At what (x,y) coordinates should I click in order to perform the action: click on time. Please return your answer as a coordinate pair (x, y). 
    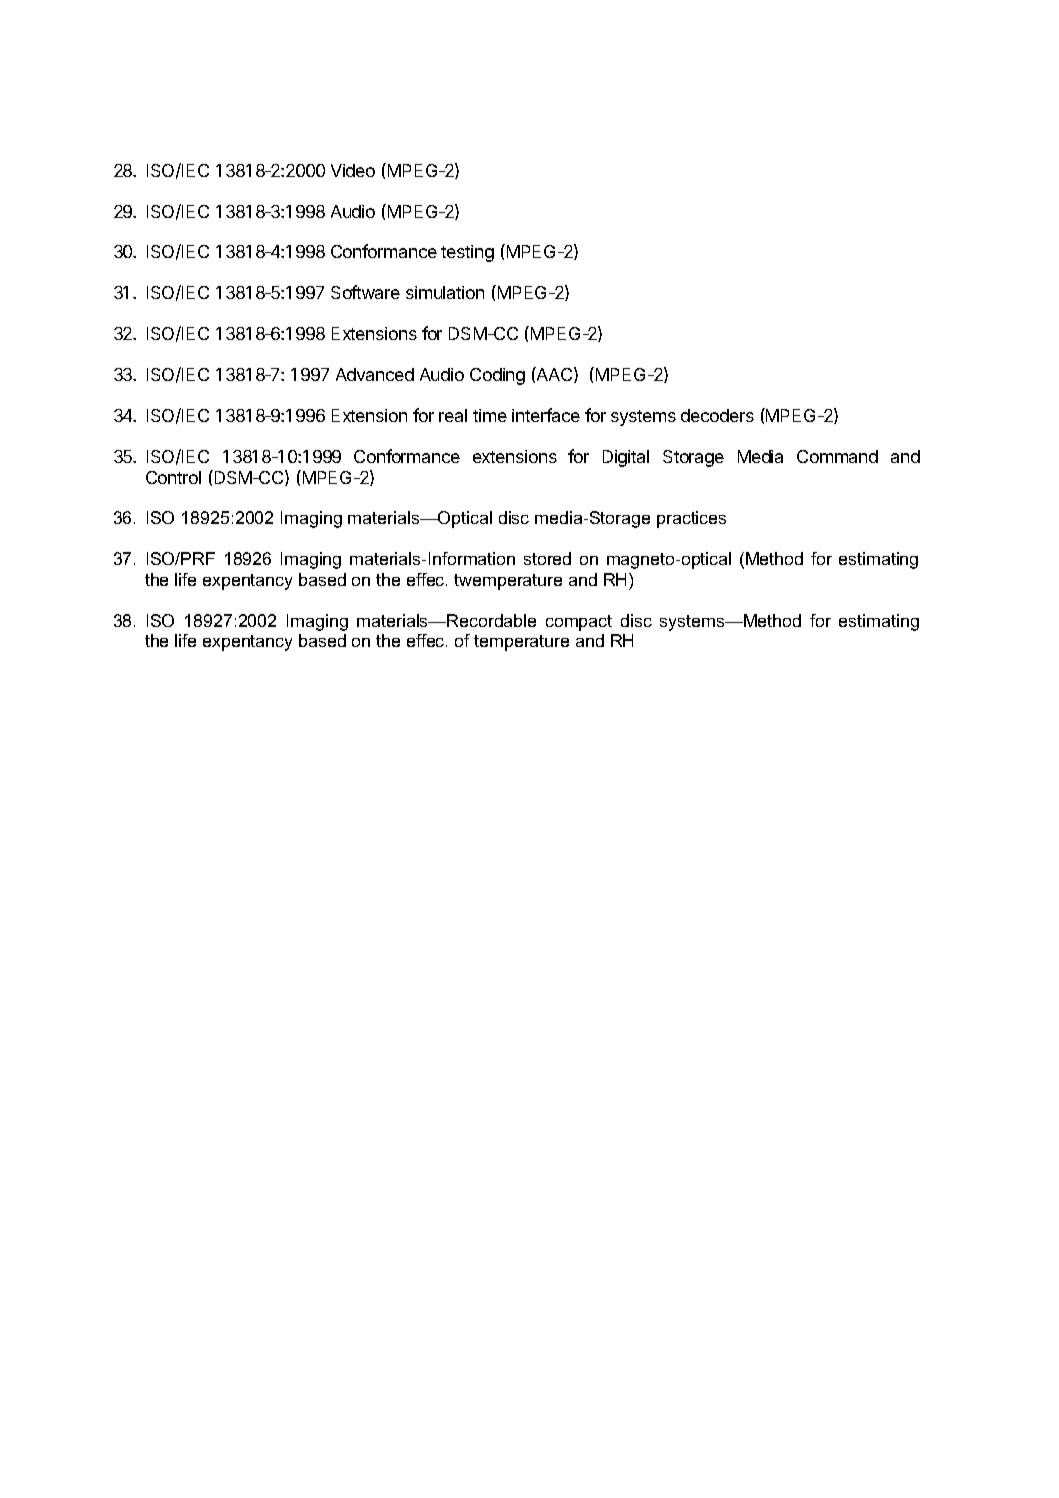
    Looking at the image, I should click on (490, 415).
